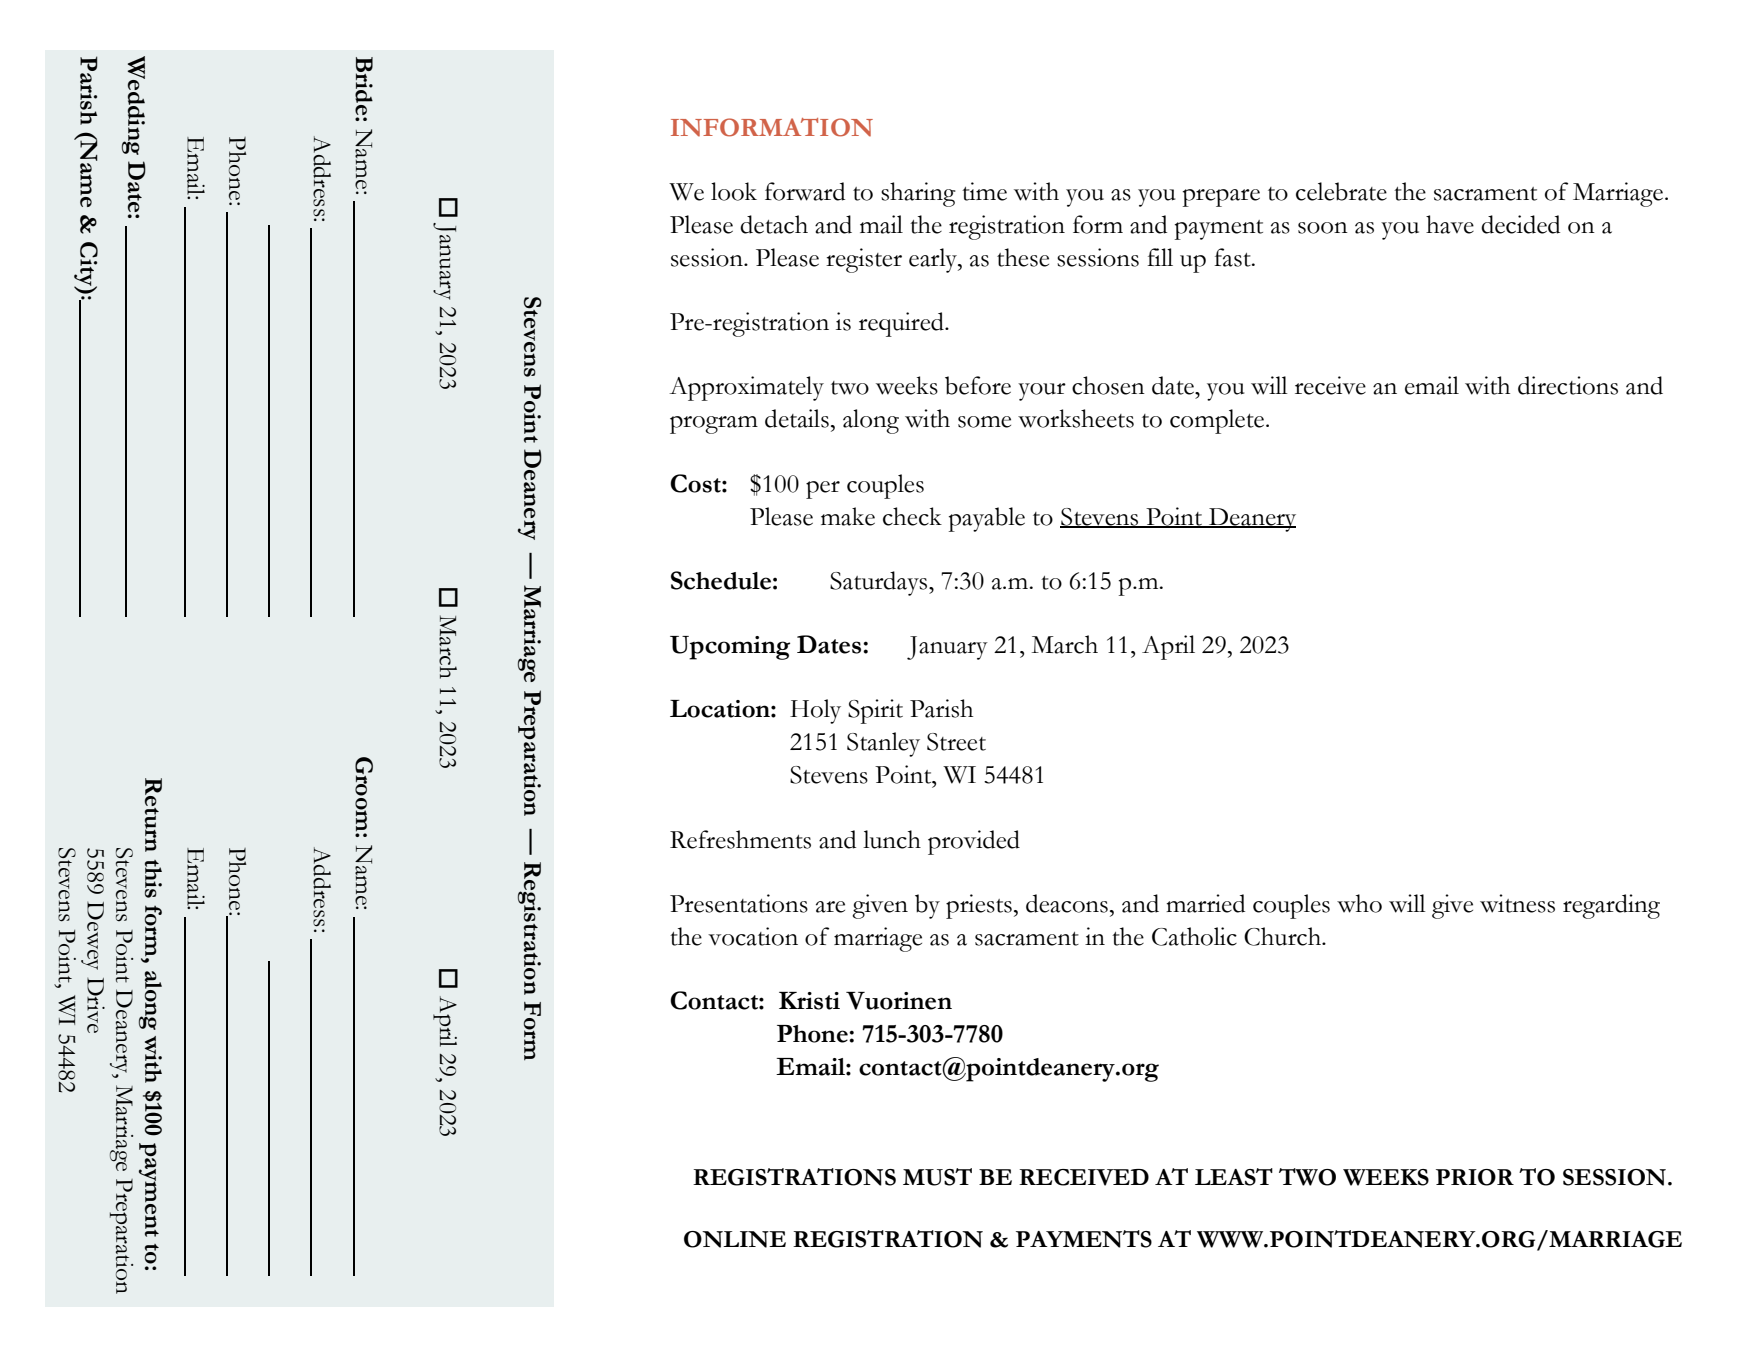 Image resolution: width=1762 pixels, height=1362 pixels. Describe the element at coordinates (774, 224) in the image. I see `detach` at that location.
